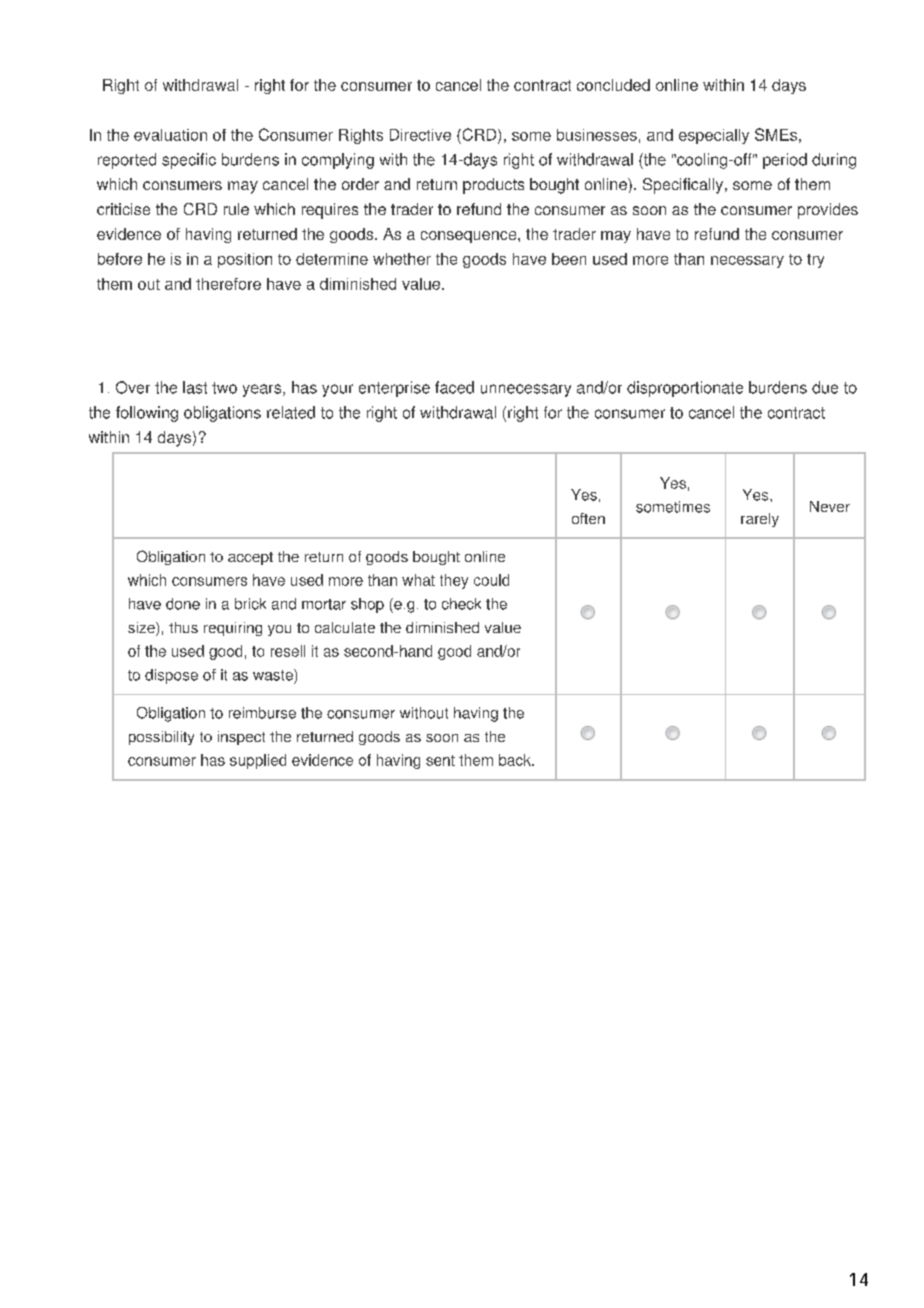 The width and height of the image is (924, 1308). I want to click on Directive, so click(420, 135).
